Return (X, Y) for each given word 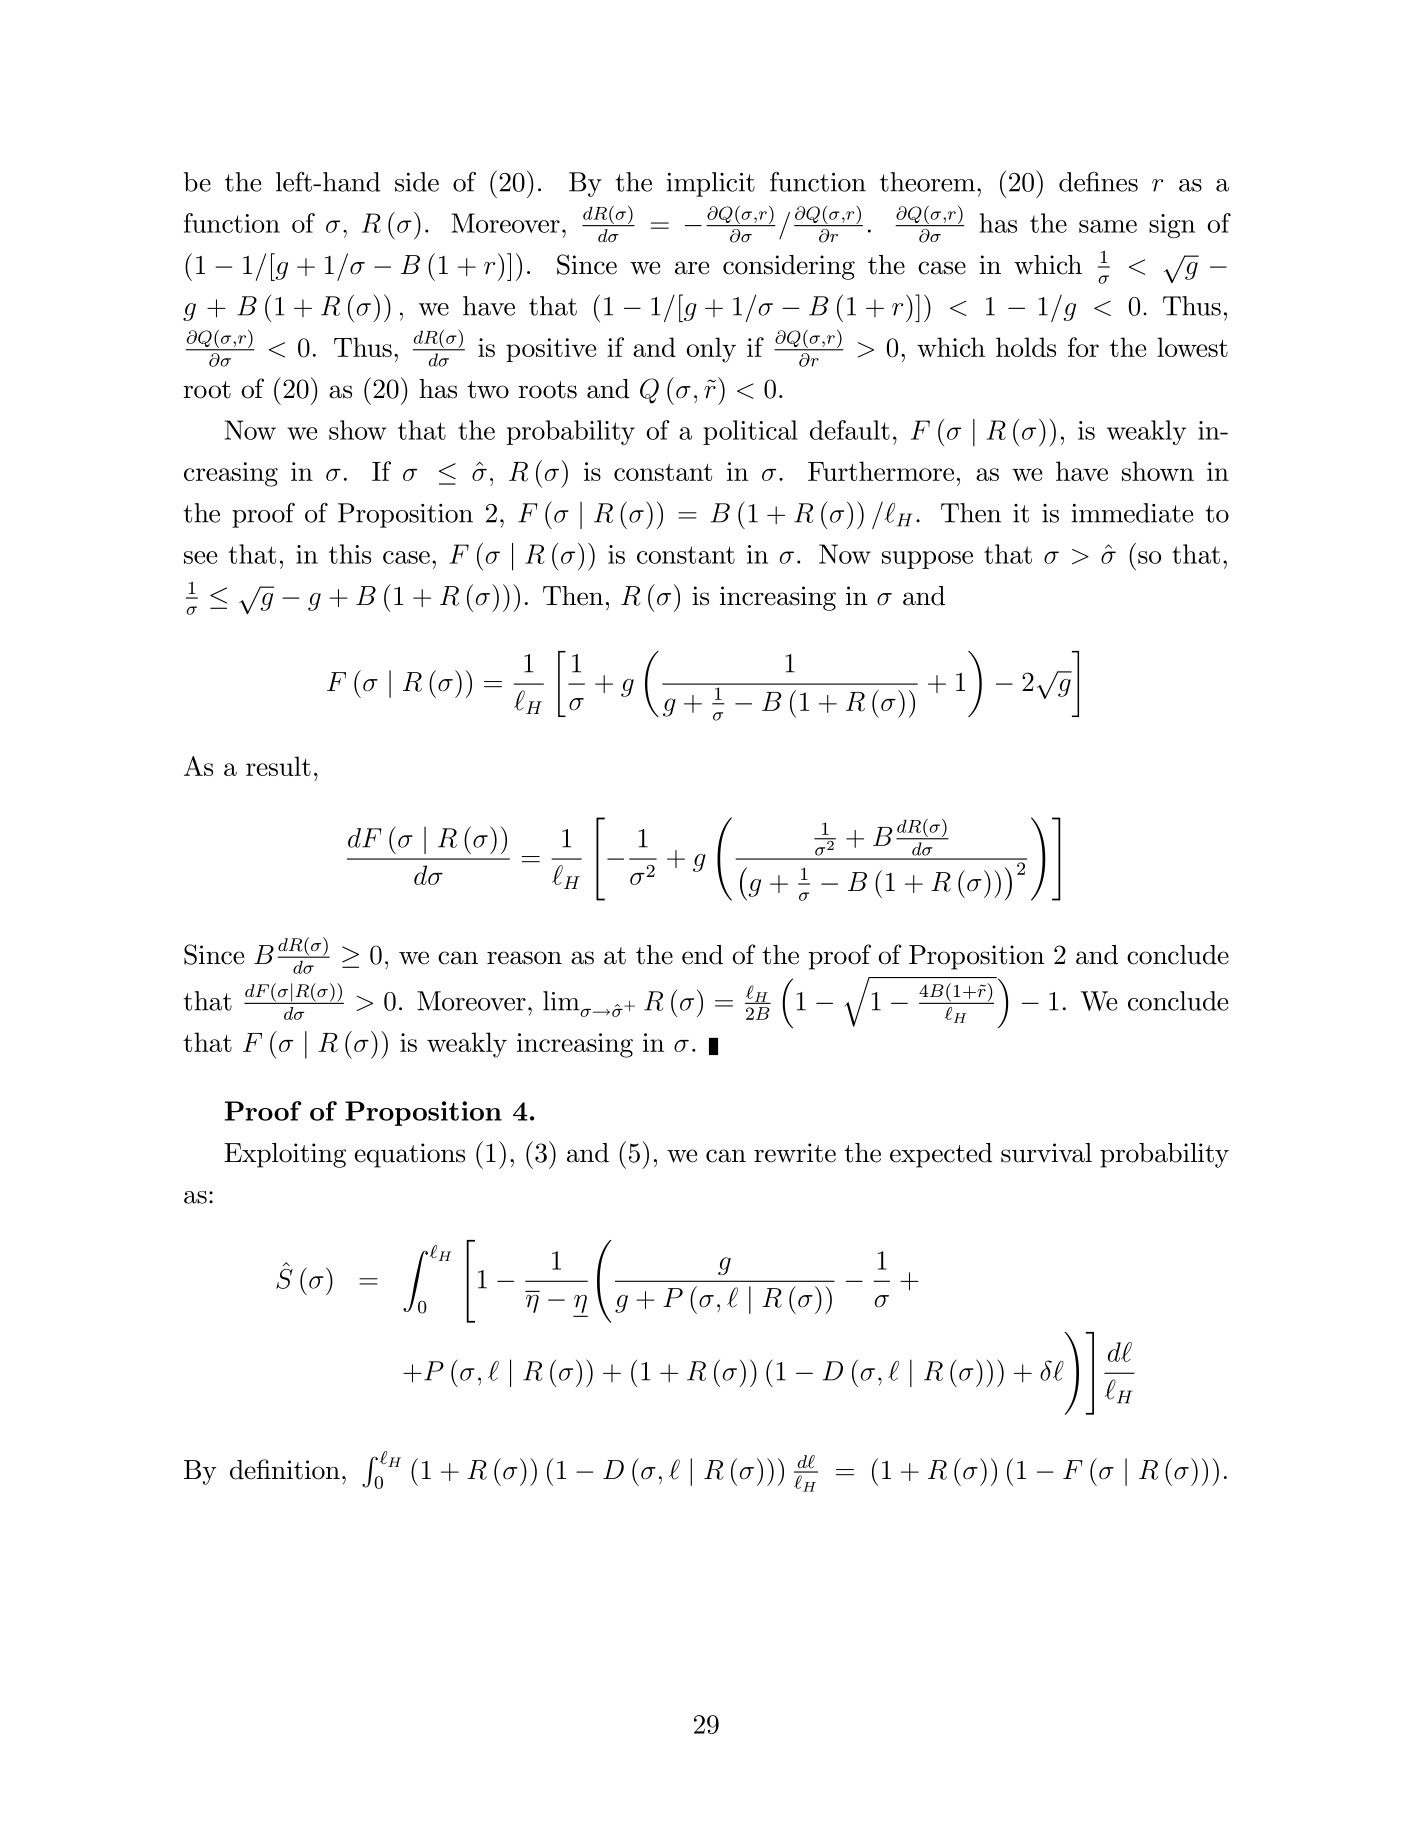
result (278, 766)
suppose (927, 560)
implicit (710, 184)
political (750, 432)
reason (524, 958)
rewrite (795, 1153)
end (702, 955)
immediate (1132, 513)
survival (1046, 1153)
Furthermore (881, 471)
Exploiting (285, 1155)
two (488, 390)
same (1108, 226)
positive (551, 350)
